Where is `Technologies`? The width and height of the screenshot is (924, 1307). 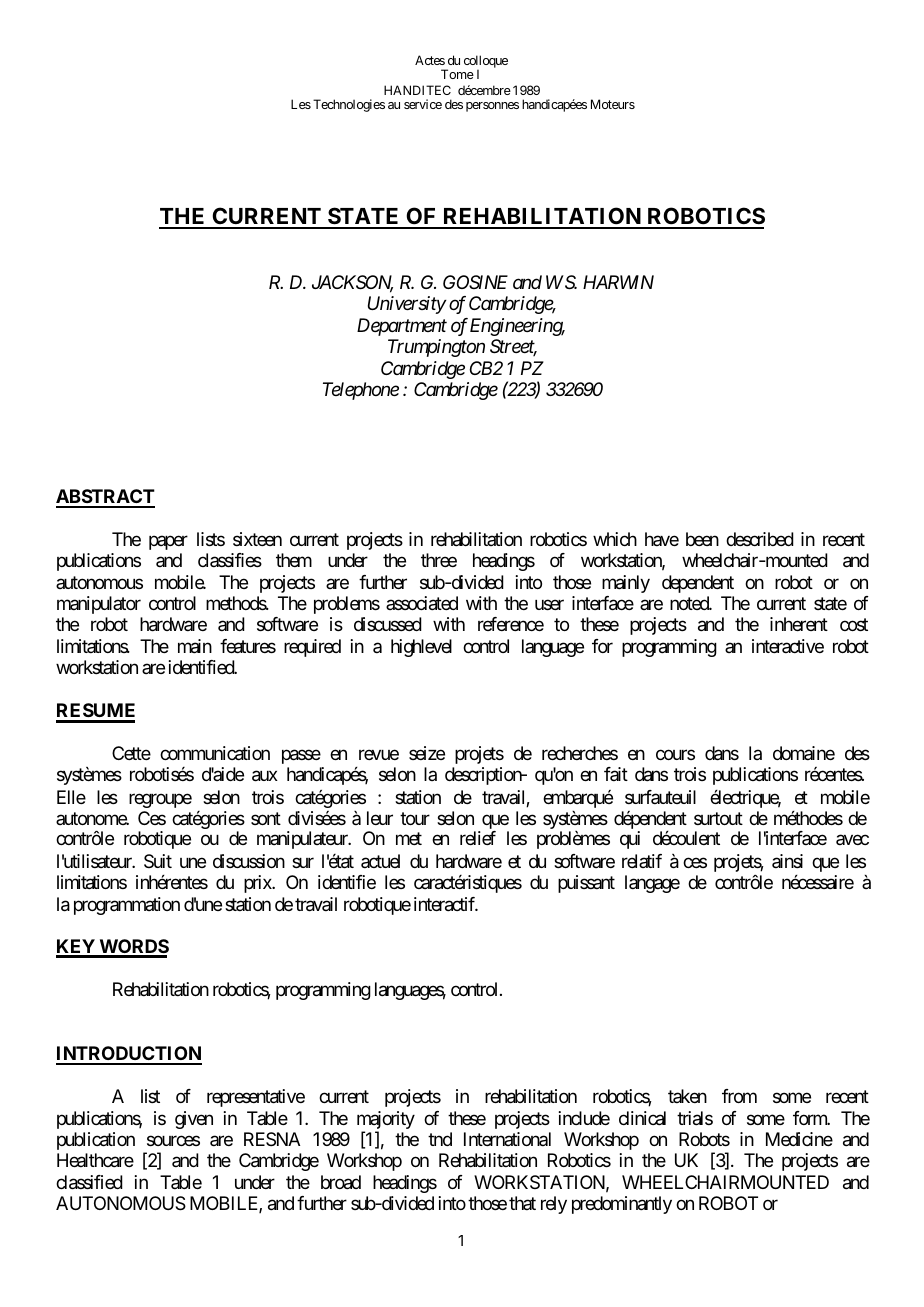 Technologies is located at coordinates (349, 105).
